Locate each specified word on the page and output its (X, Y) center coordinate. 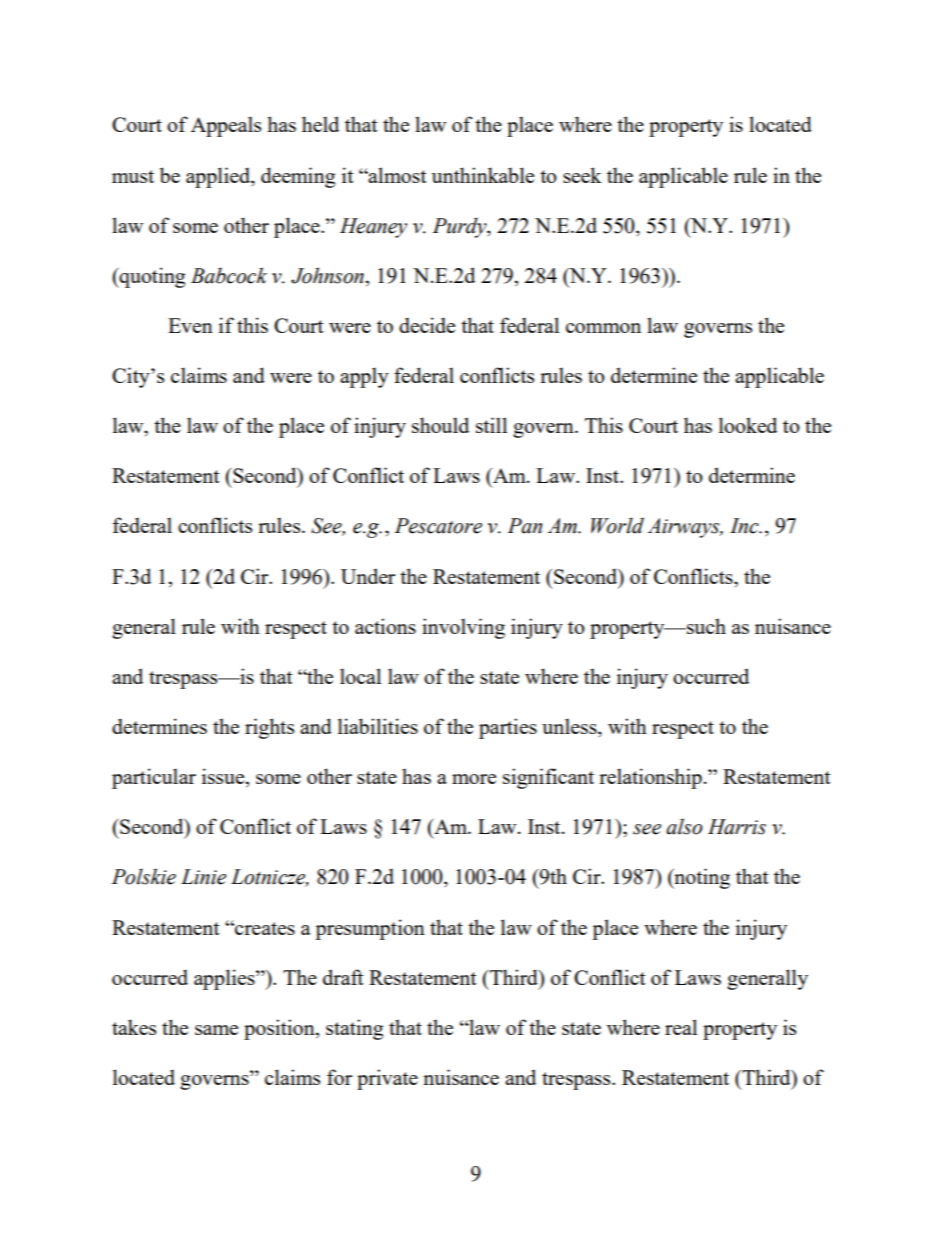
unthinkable (483, 175)
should (440, 425)
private (387, 1079)
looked (748, 425)
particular (154, 778)
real (681, 1027)
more (474, 779)
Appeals (226, 126)
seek (582, 175)
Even (190, 325)
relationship (650, 778)
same (216, 1030)
